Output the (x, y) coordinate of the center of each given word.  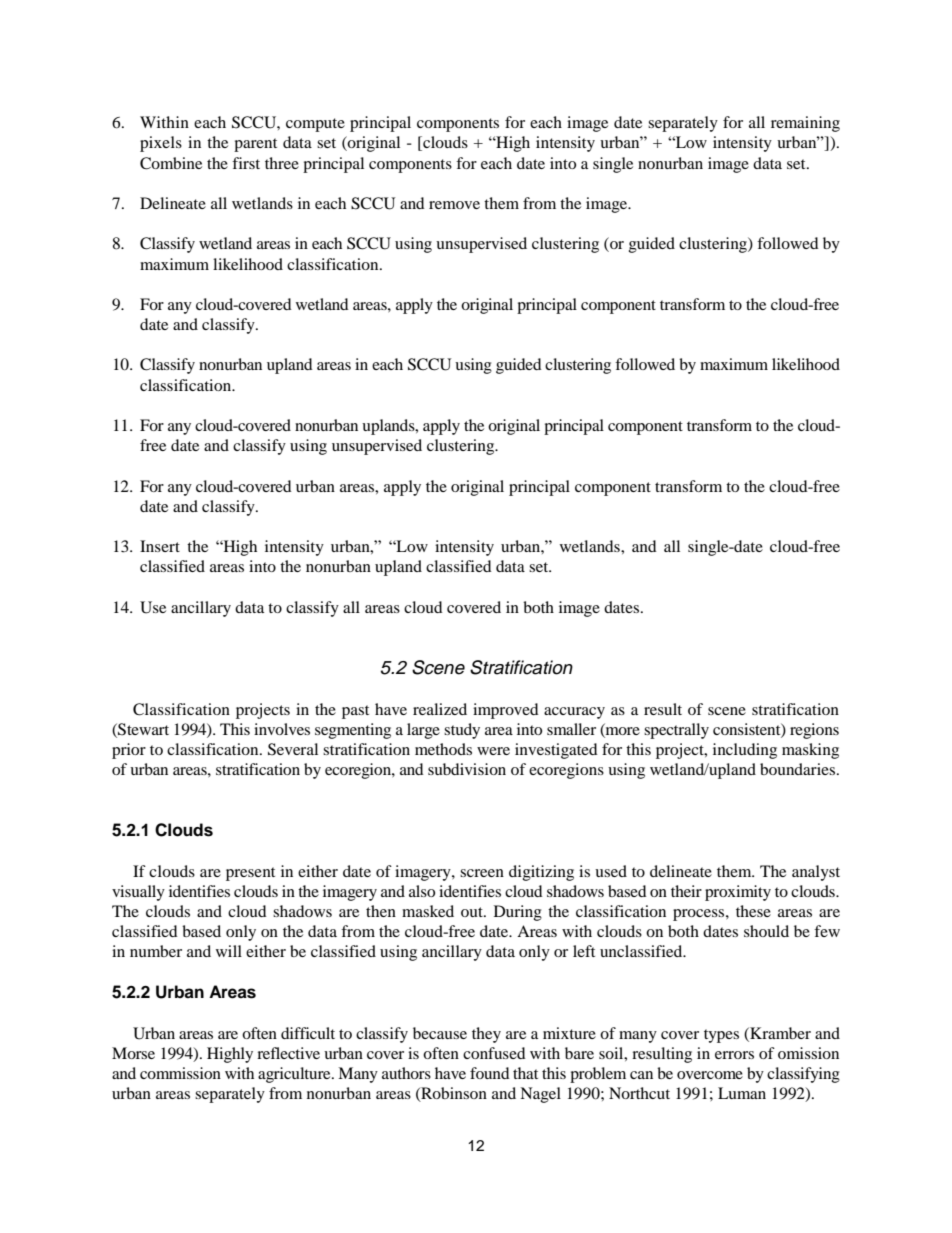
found (490, 1073)
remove (454, 205)
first (246, 163)
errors (734, 1055)
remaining (805, 124)
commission (180, 1073)
